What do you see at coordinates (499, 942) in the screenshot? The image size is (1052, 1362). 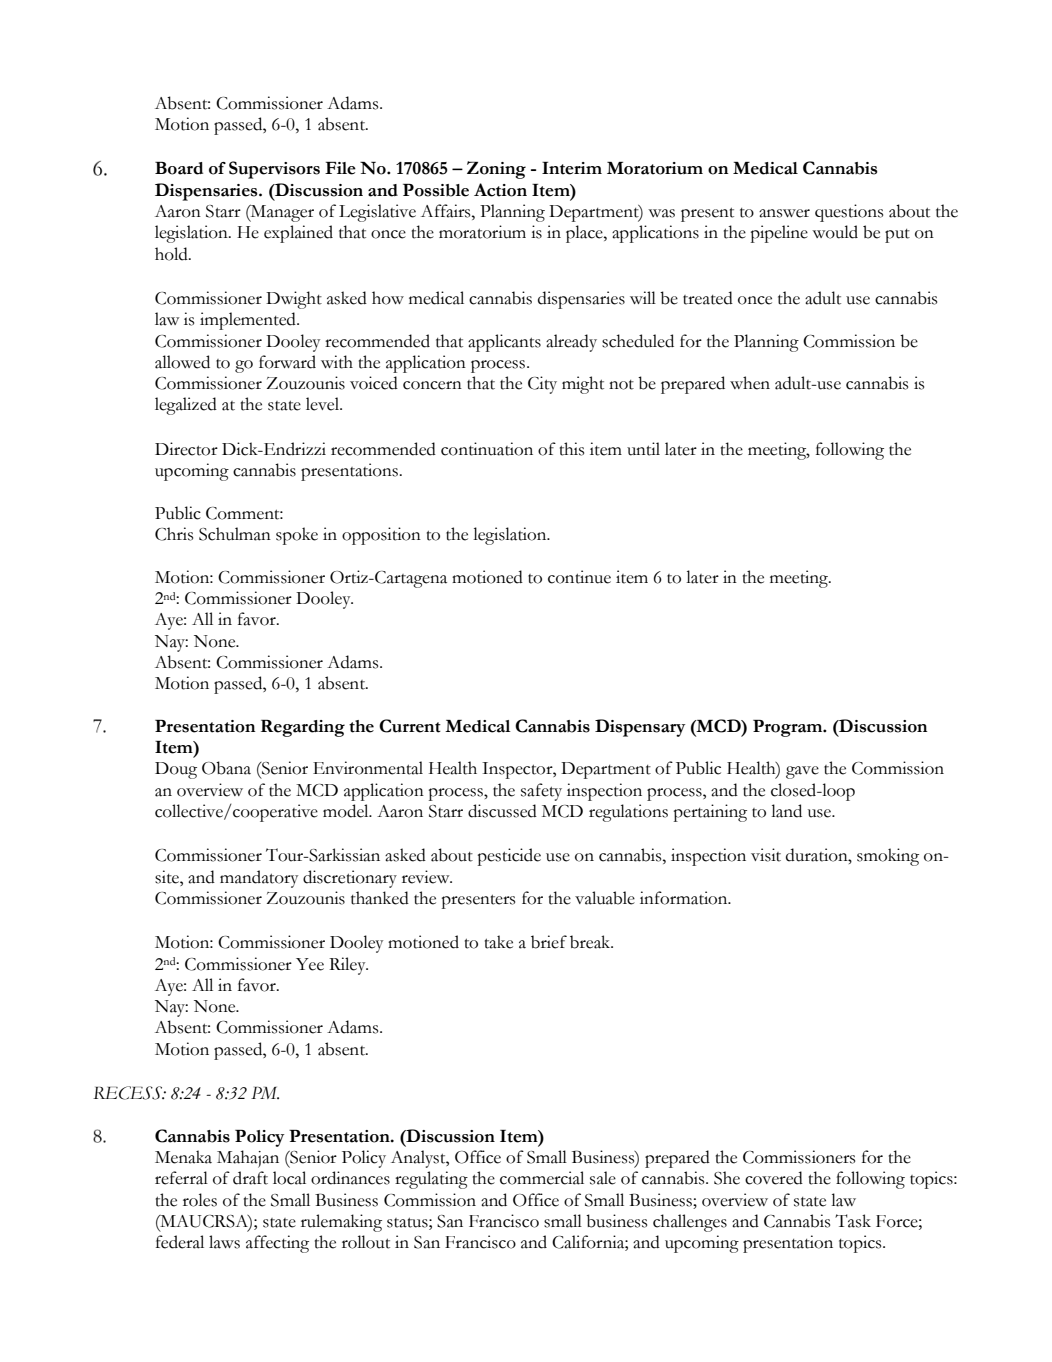 I see `take` at bounding box center [499, 942].
